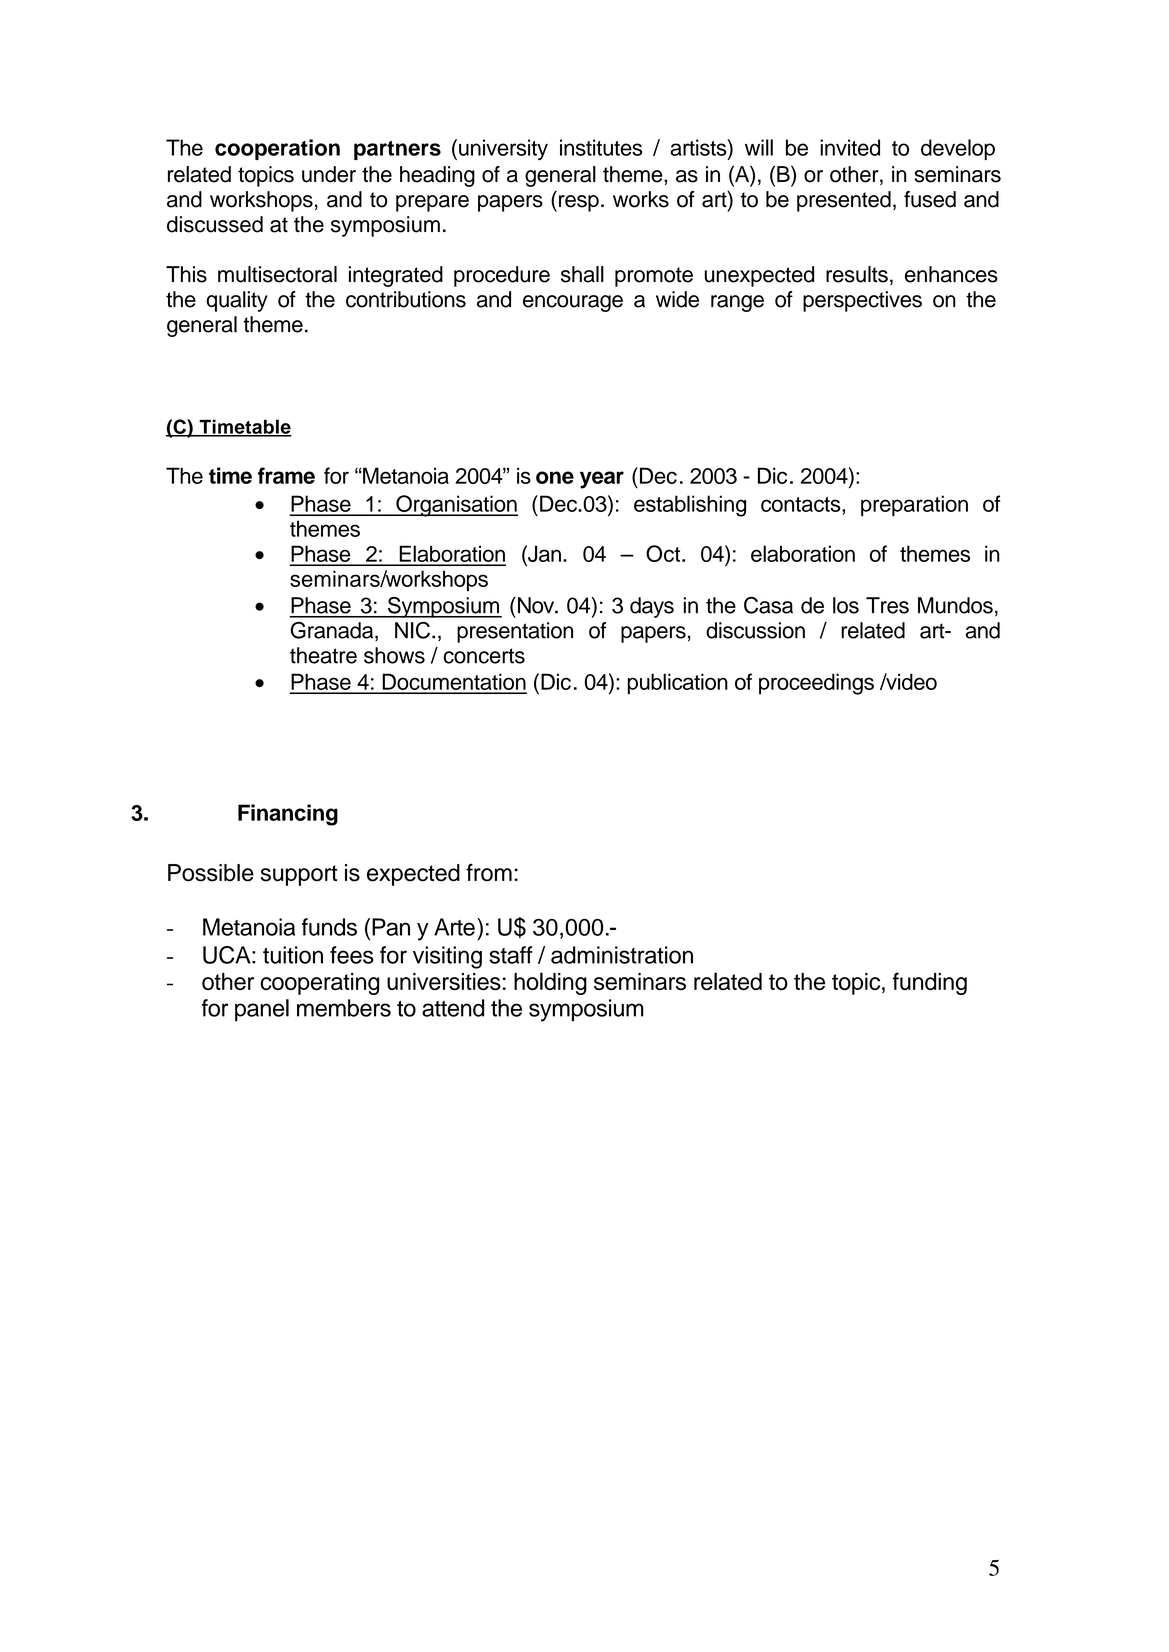  I want to click on resp, so click(579, 203).
